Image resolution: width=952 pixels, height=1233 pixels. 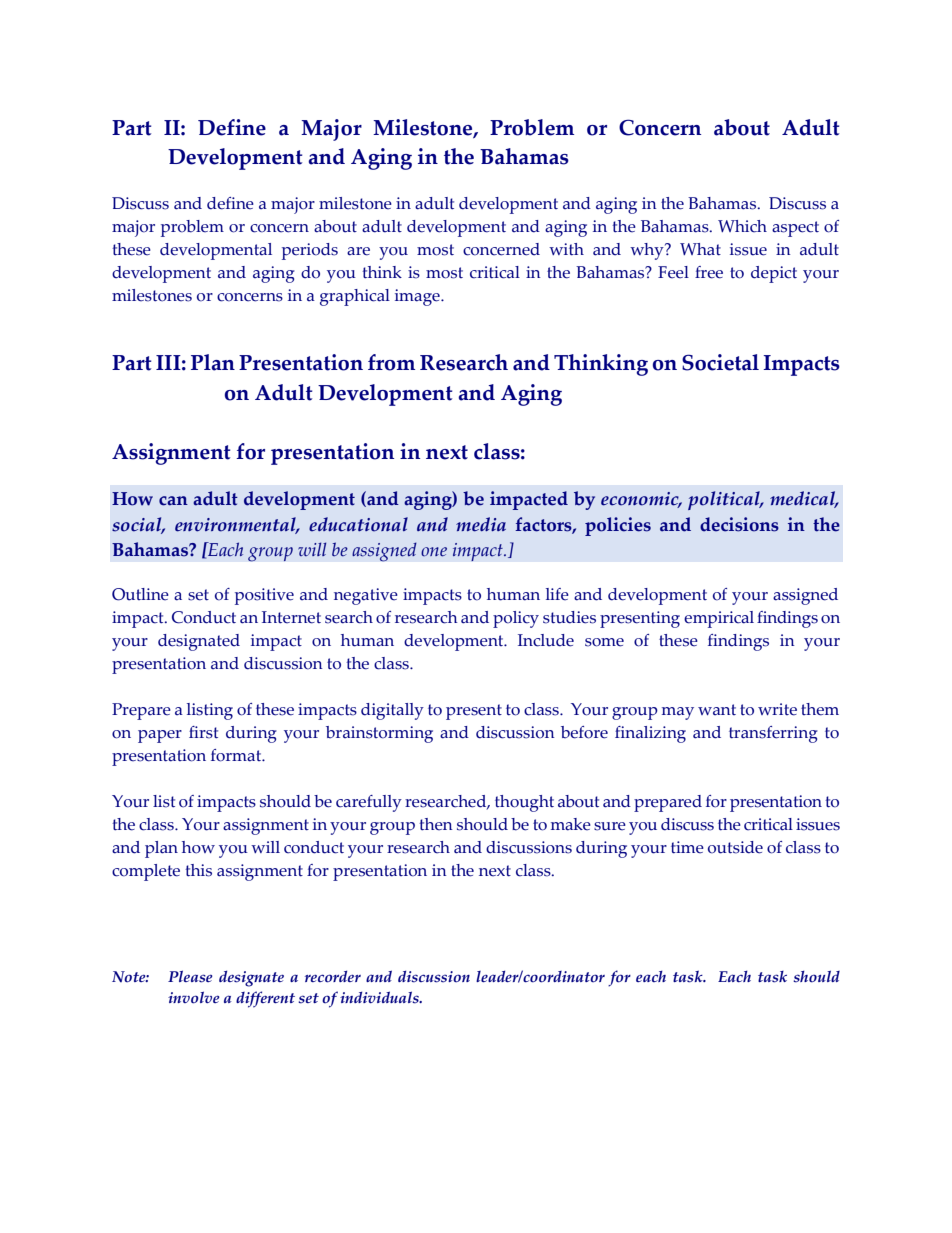 I want to click on individuals, so click(x=380, y=997).
